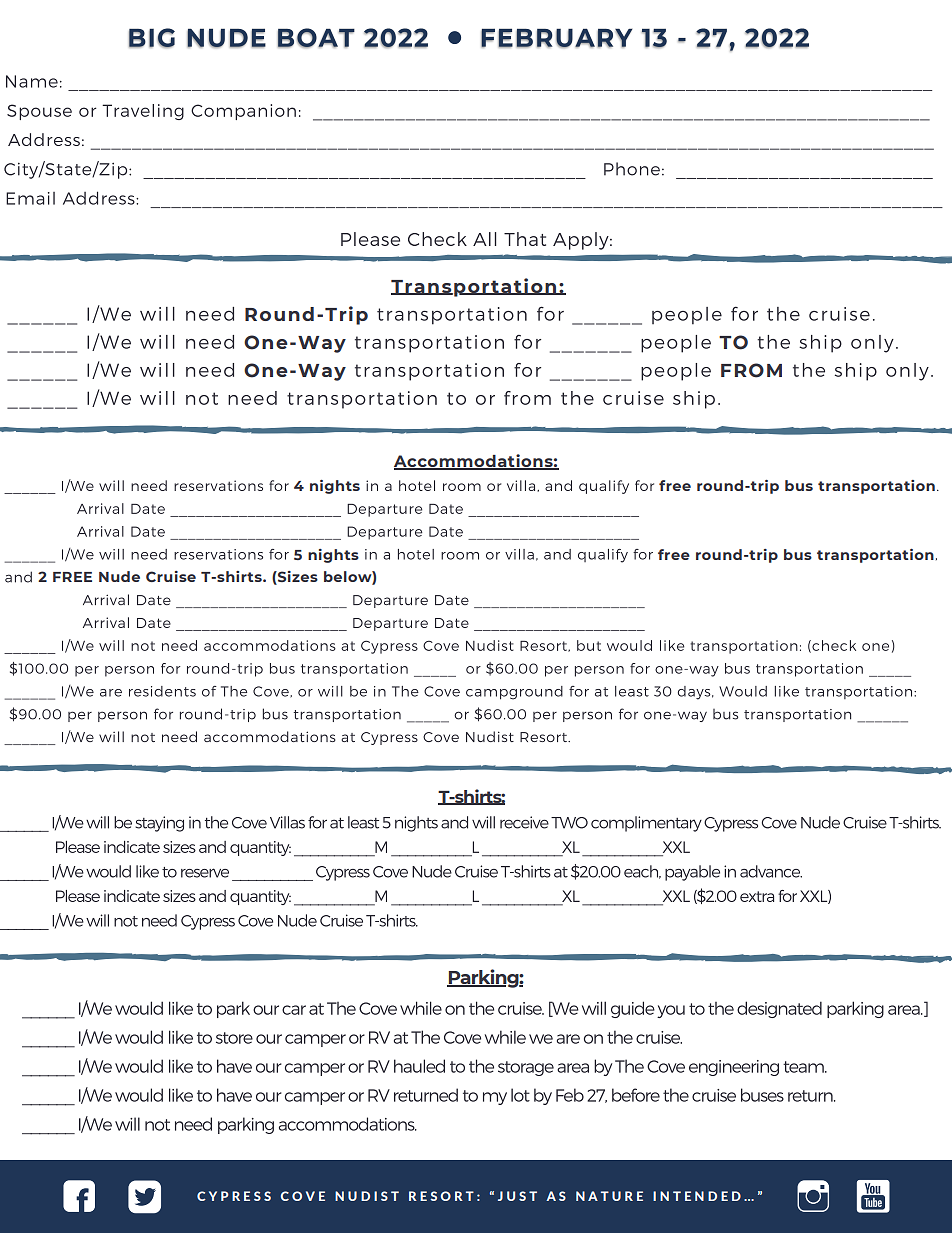 Image resolution: width=952 pixels, height=1233 pixels. I want to click on Phone, so click(632, 169).
